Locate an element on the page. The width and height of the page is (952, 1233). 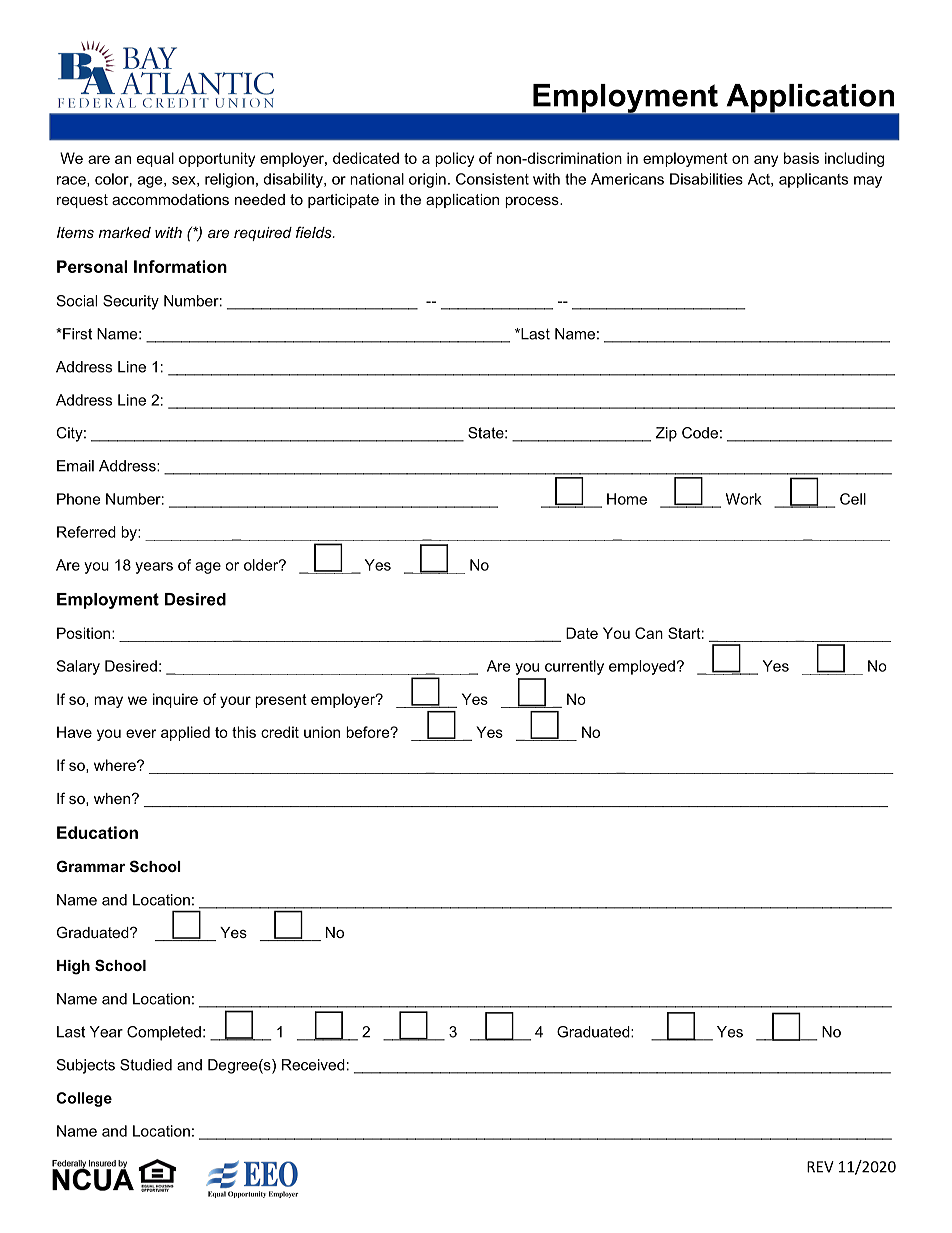
when is located at coordinates (112, 798).
